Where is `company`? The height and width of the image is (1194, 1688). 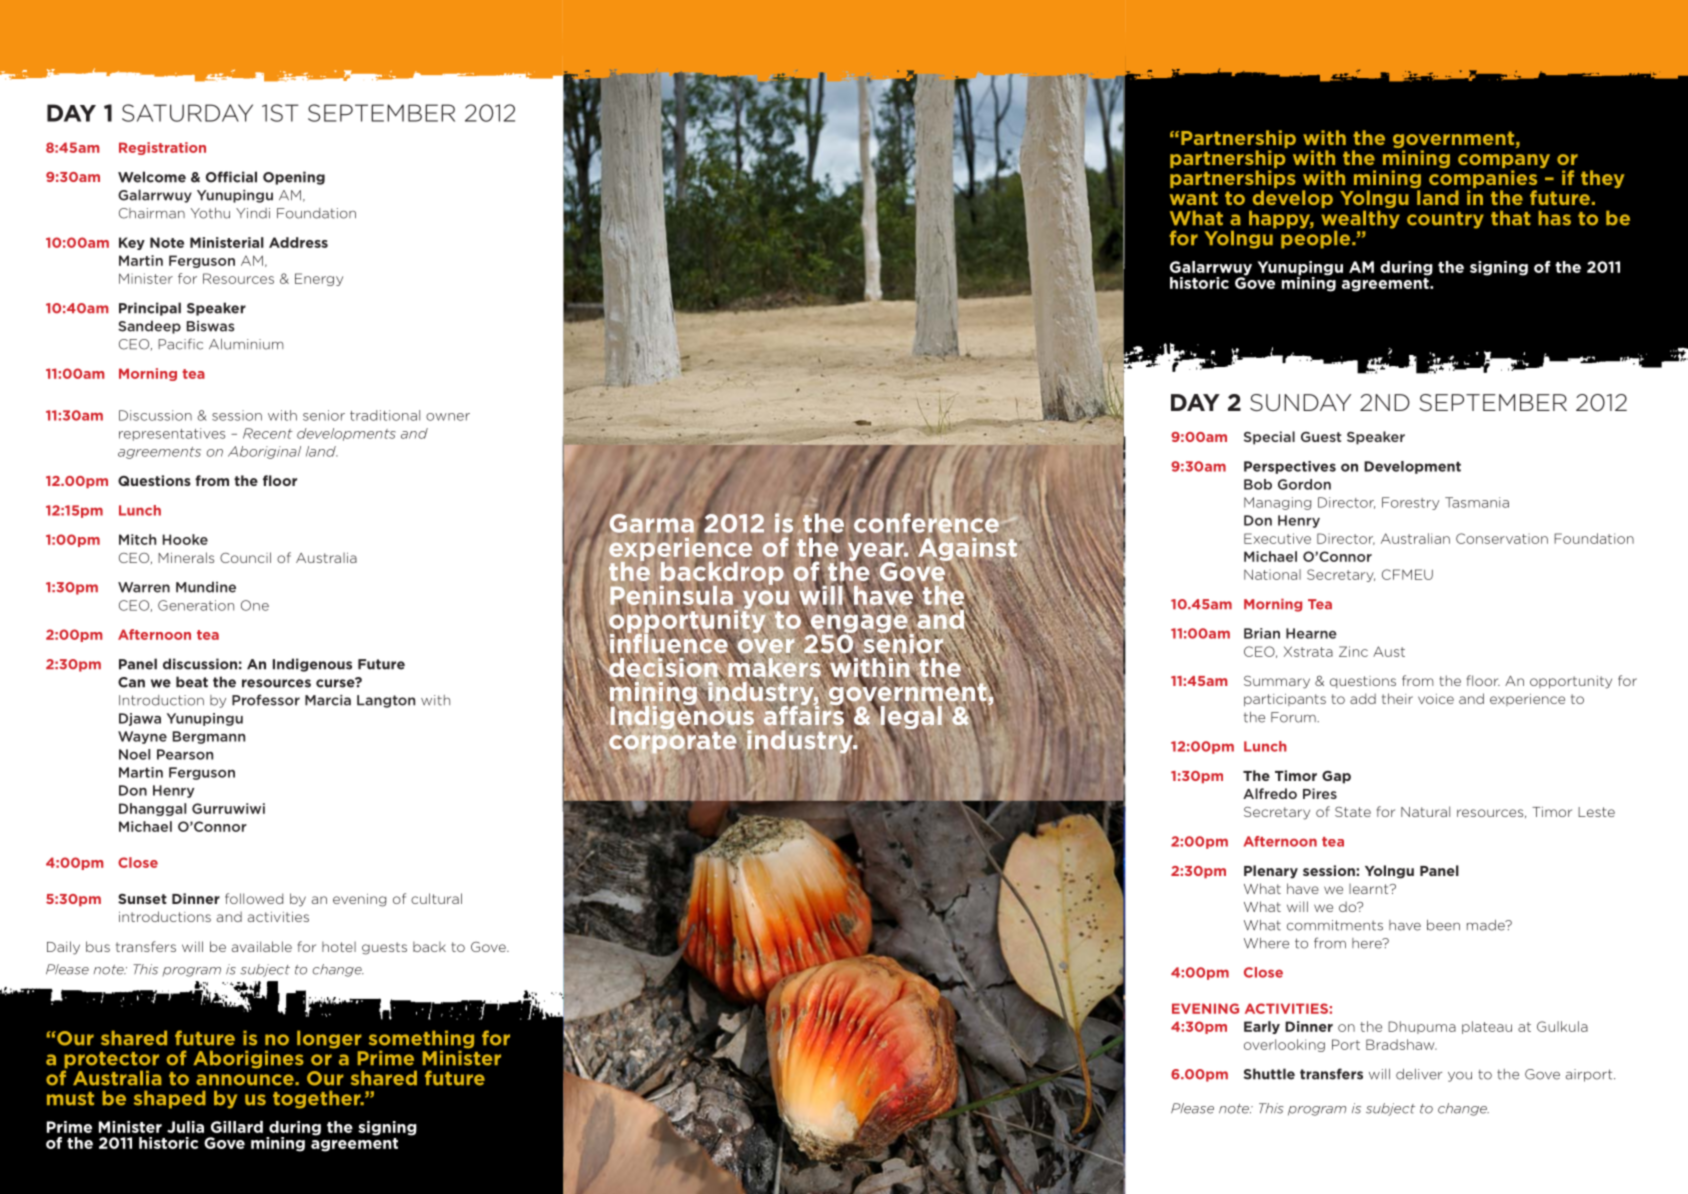
company is located at coordinates (1504, 162).
